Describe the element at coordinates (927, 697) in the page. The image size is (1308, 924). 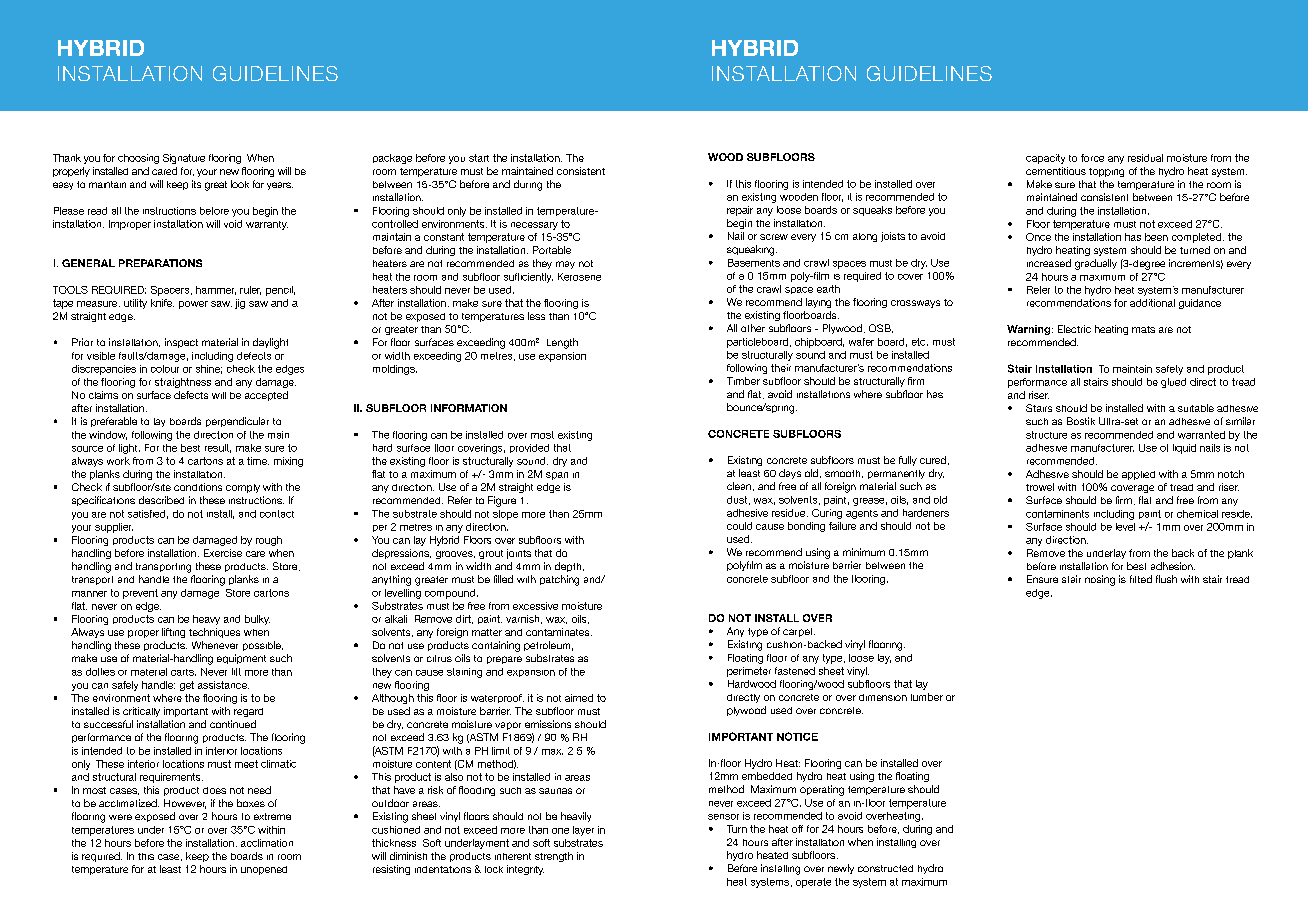
I see `lumber` at that location.
